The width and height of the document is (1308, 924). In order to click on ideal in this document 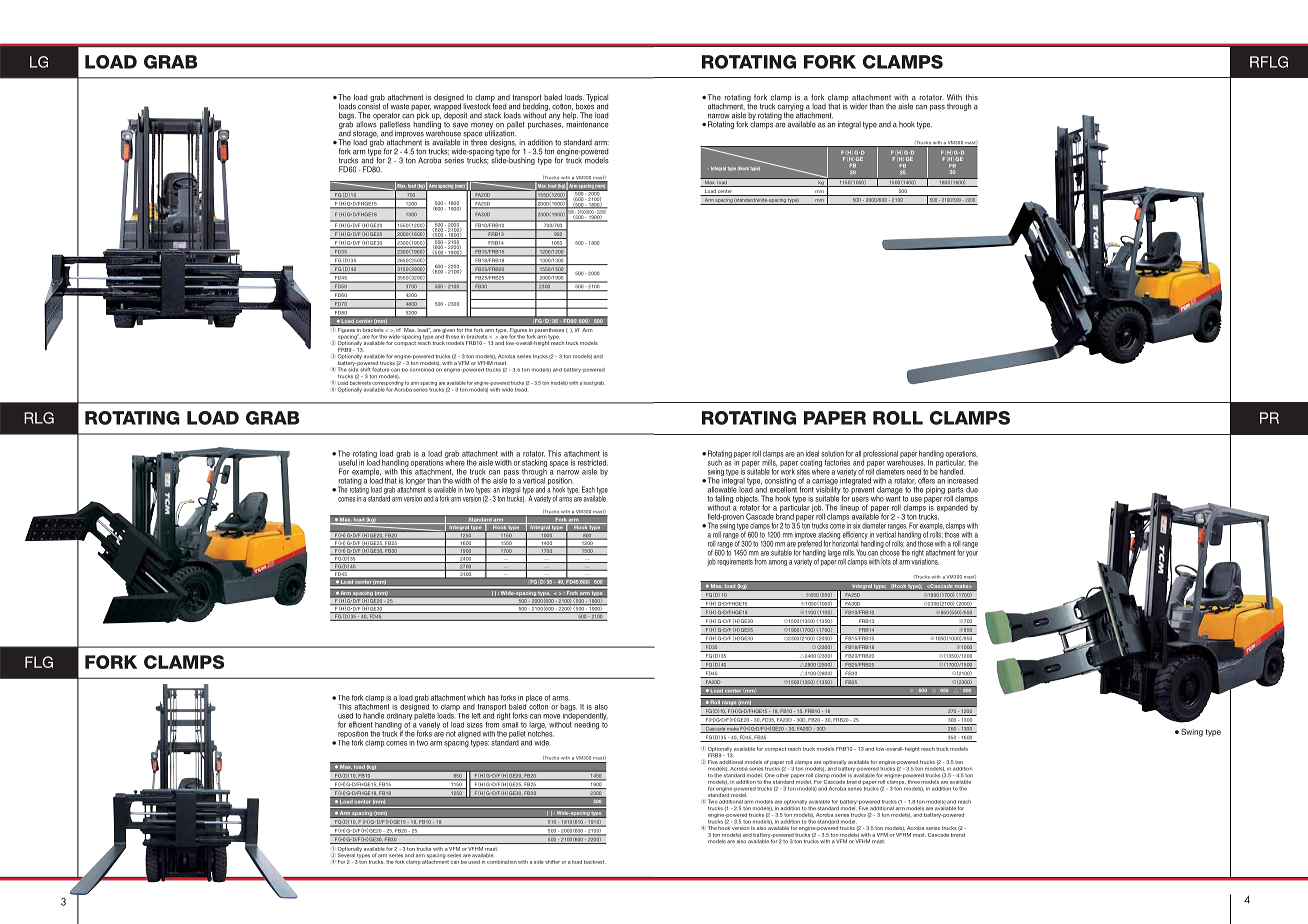, I will do `click(812, 453)`.
